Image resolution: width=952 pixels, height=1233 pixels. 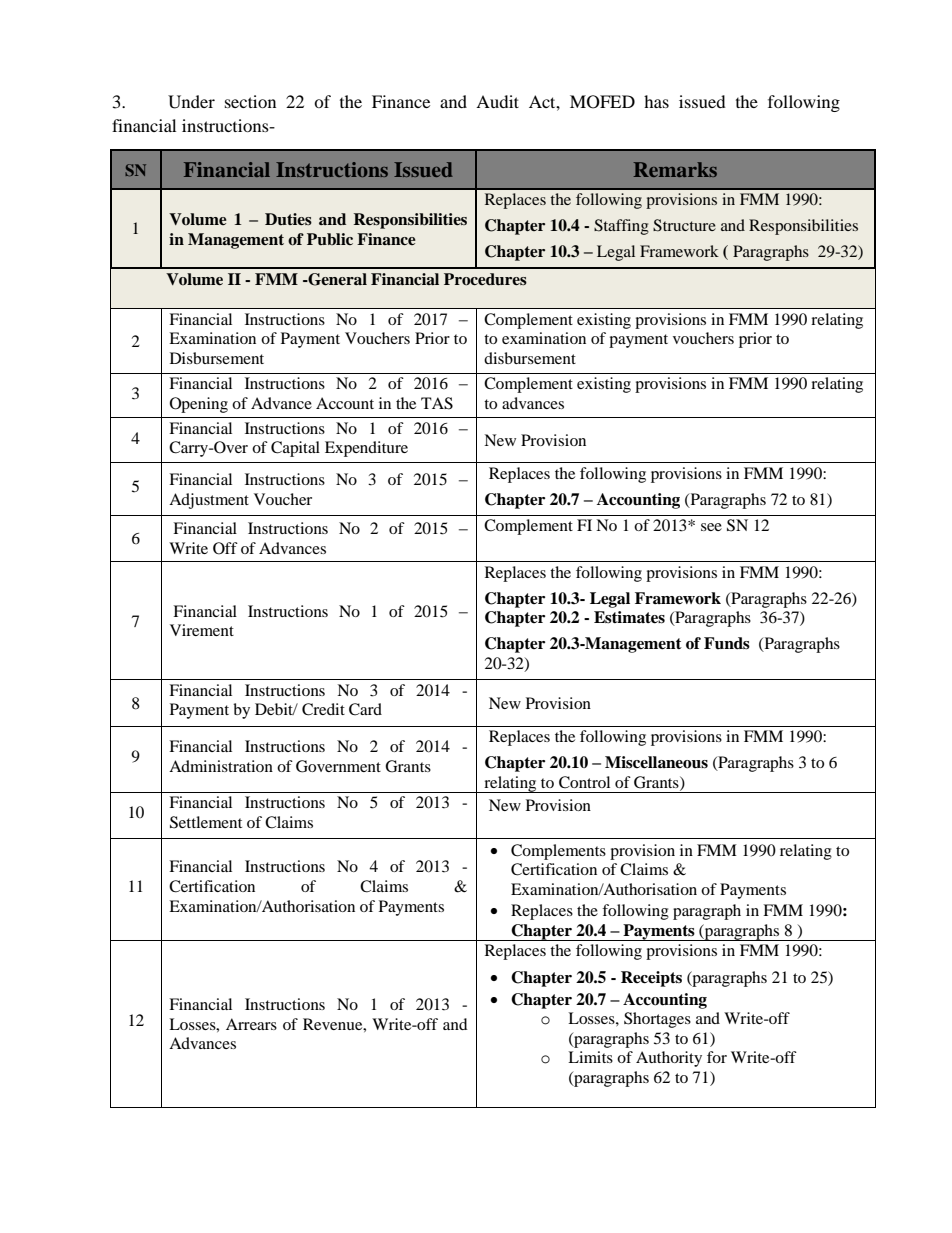 What do you see at coordinates (365, 709) in the screenshot?
I see `Card` at bounding box center [365, 709].
